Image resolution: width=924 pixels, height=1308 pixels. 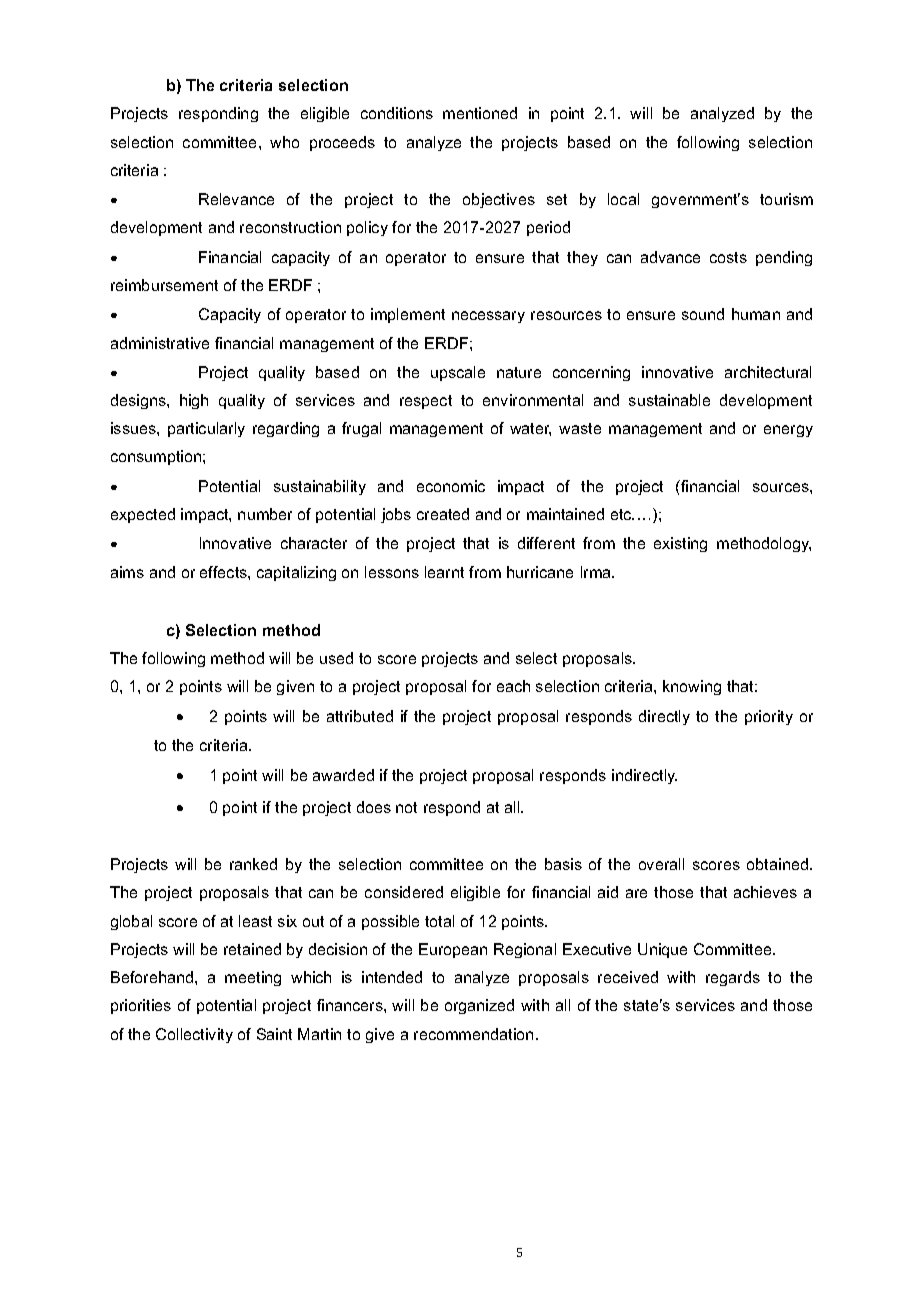 What do you see at coordinates (768, 372) in the screenshot?
I see `architectural` at bounding box center [768, 372].
